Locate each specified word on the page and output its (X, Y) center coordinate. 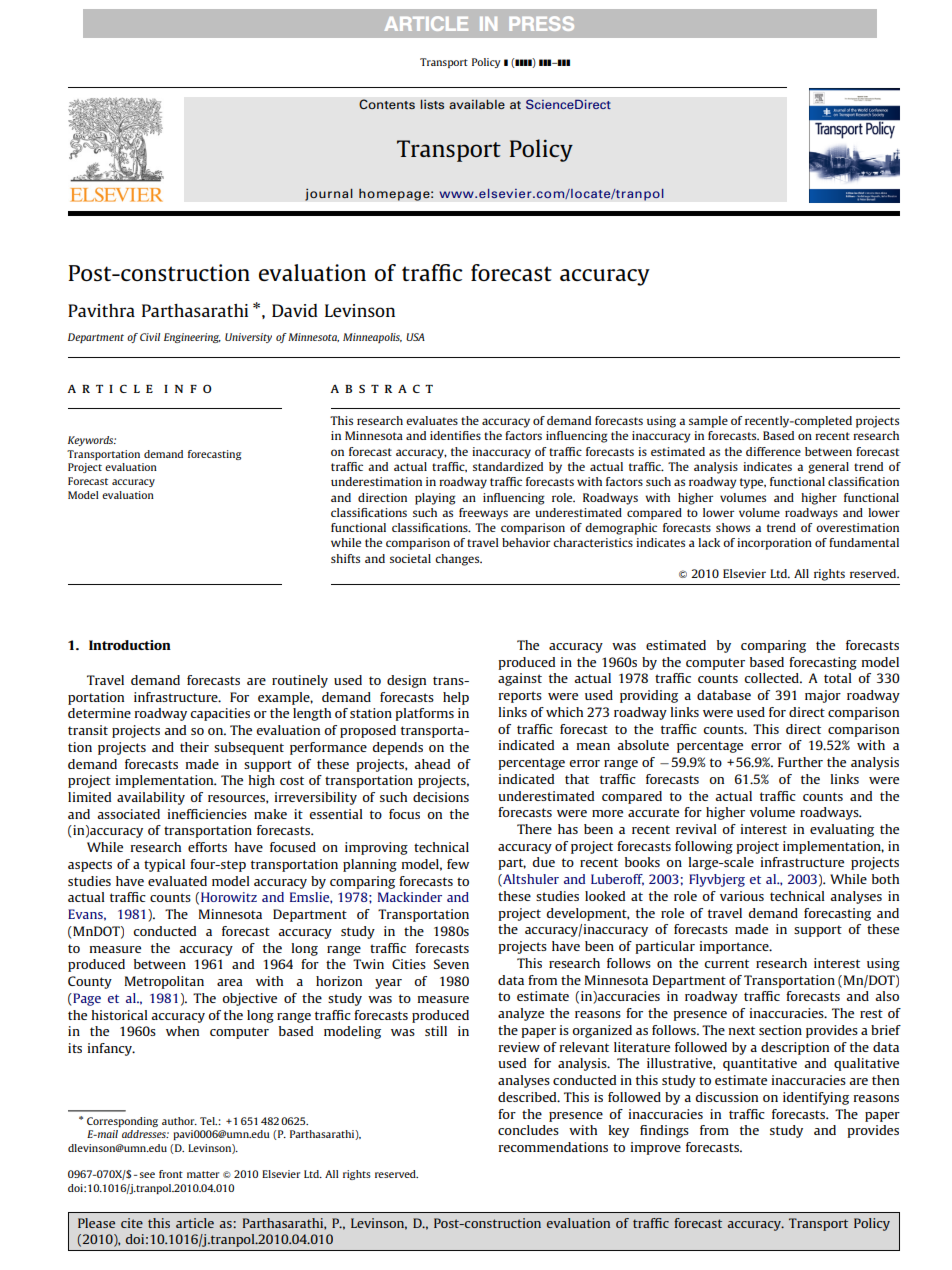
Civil (150, 337)
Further (800, 762)
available (477, 104)
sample (708, 422)
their (194, 747)
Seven (451, 964)
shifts (345, 558)
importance (735, 947)
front (171, 1174)
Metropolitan (164, 982)
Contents (387, 104)
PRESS (541, 23)
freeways (483, 514)
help (456, 698)
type (753, 483)
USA (415, 337)
